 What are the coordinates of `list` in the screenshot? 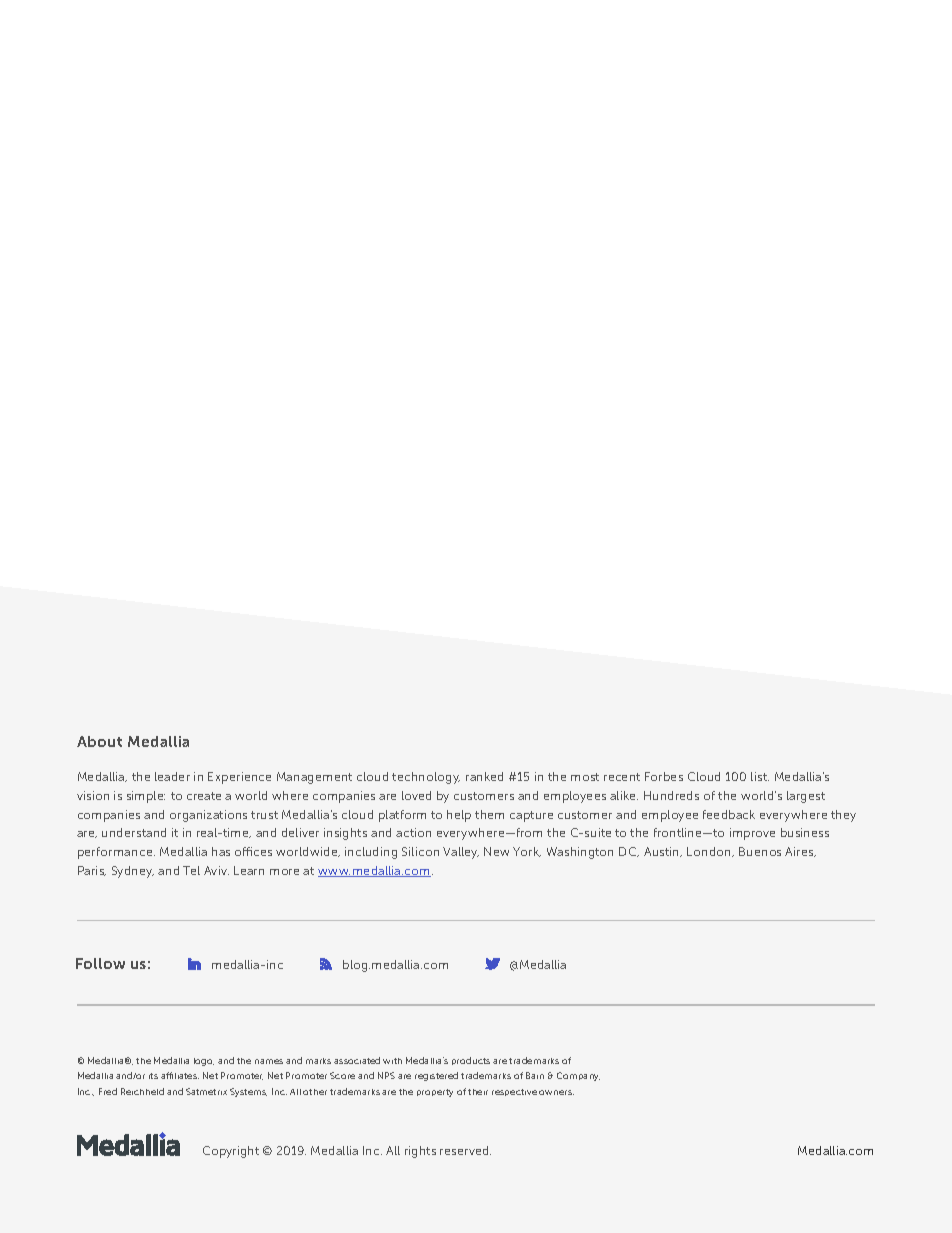 It's located at (760, 776).
